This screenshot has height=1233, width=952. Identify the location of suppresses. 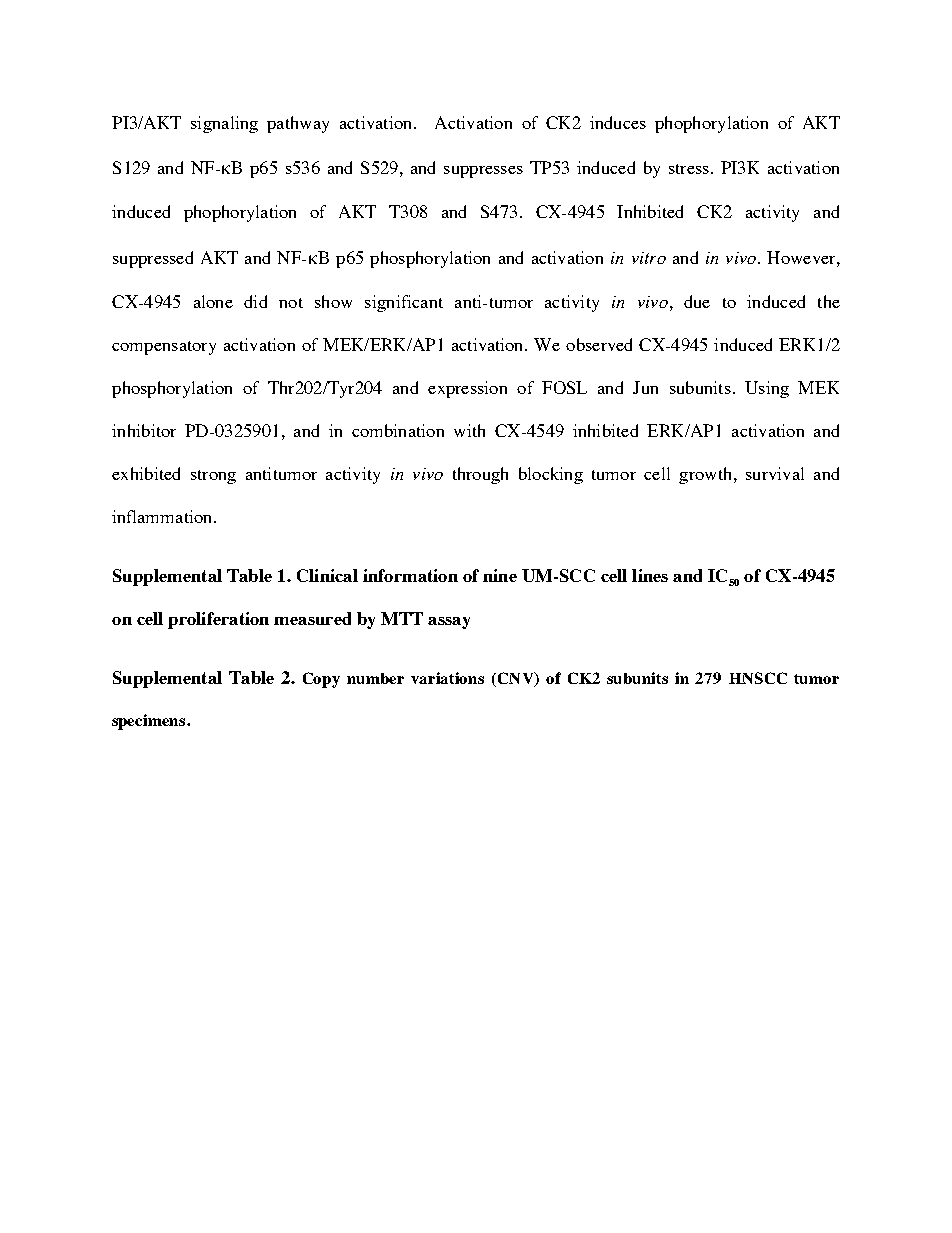
(483, 172).
